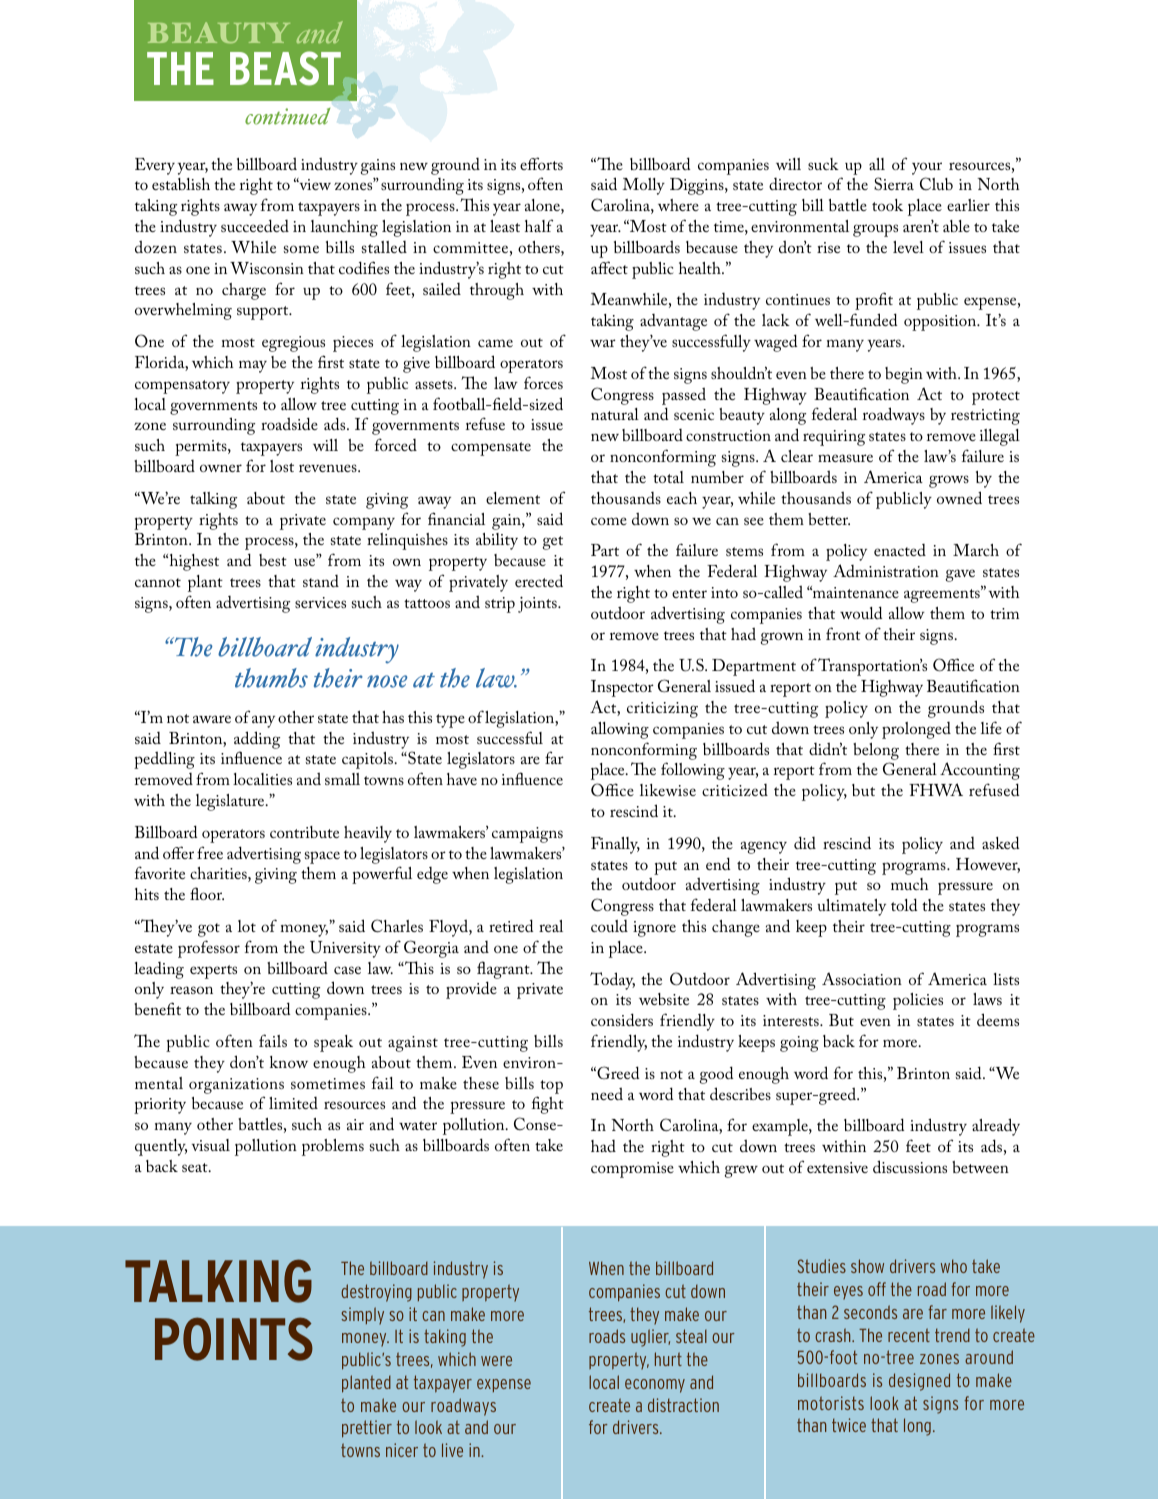 The image size is (1158, 1499). What do you see at coordinates (615, 414) in the page?
I see `natural` at bounding box center [615, 414].
